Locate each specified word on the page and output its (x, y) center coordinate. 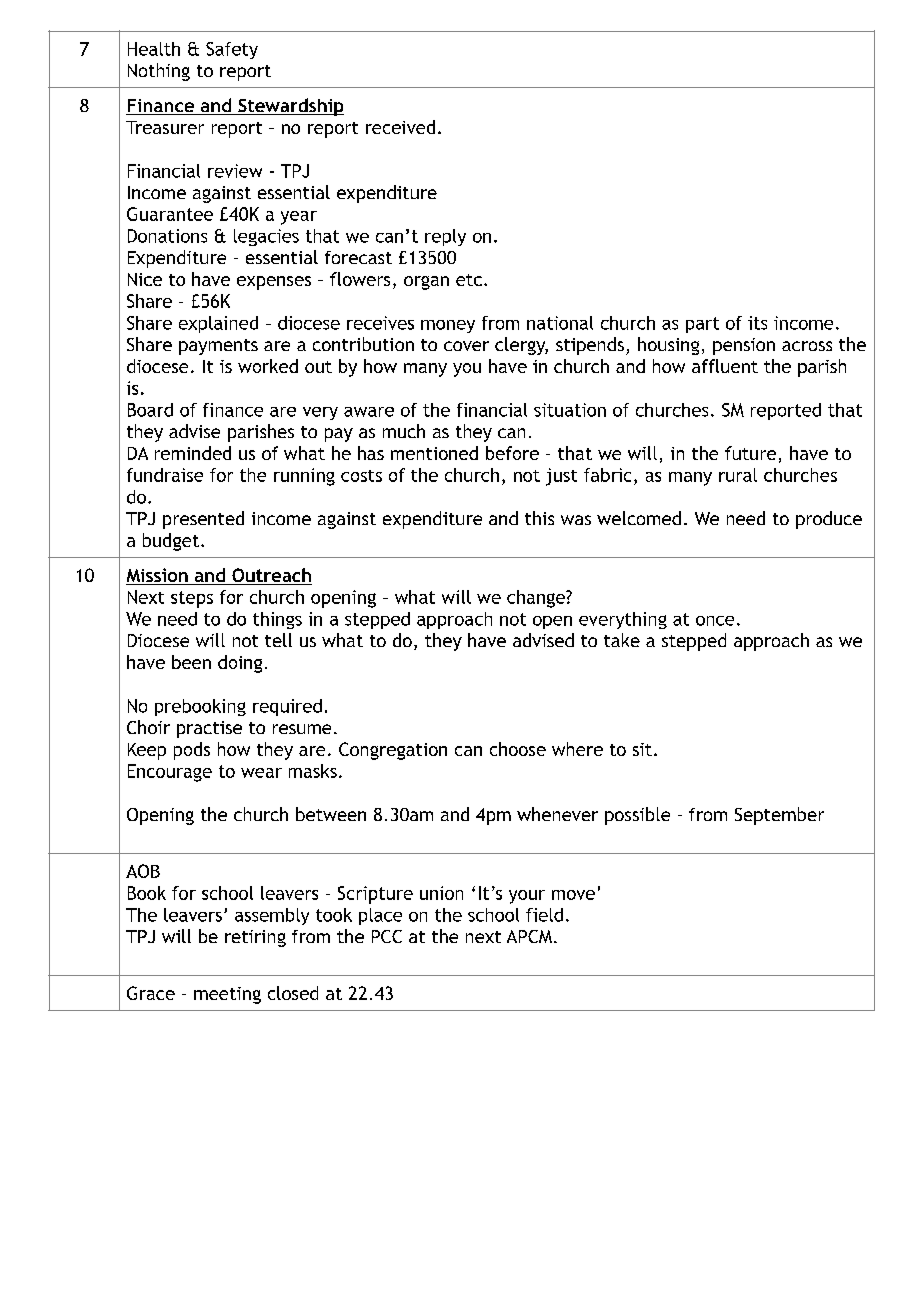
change (537, 599)
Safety (232, 50)
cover (466, 346)
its (757, 323)
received (400, 127)
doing (240, 664)
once (715, 621)
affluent (725, 366)
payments (218, 347)
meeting (227, 995)
